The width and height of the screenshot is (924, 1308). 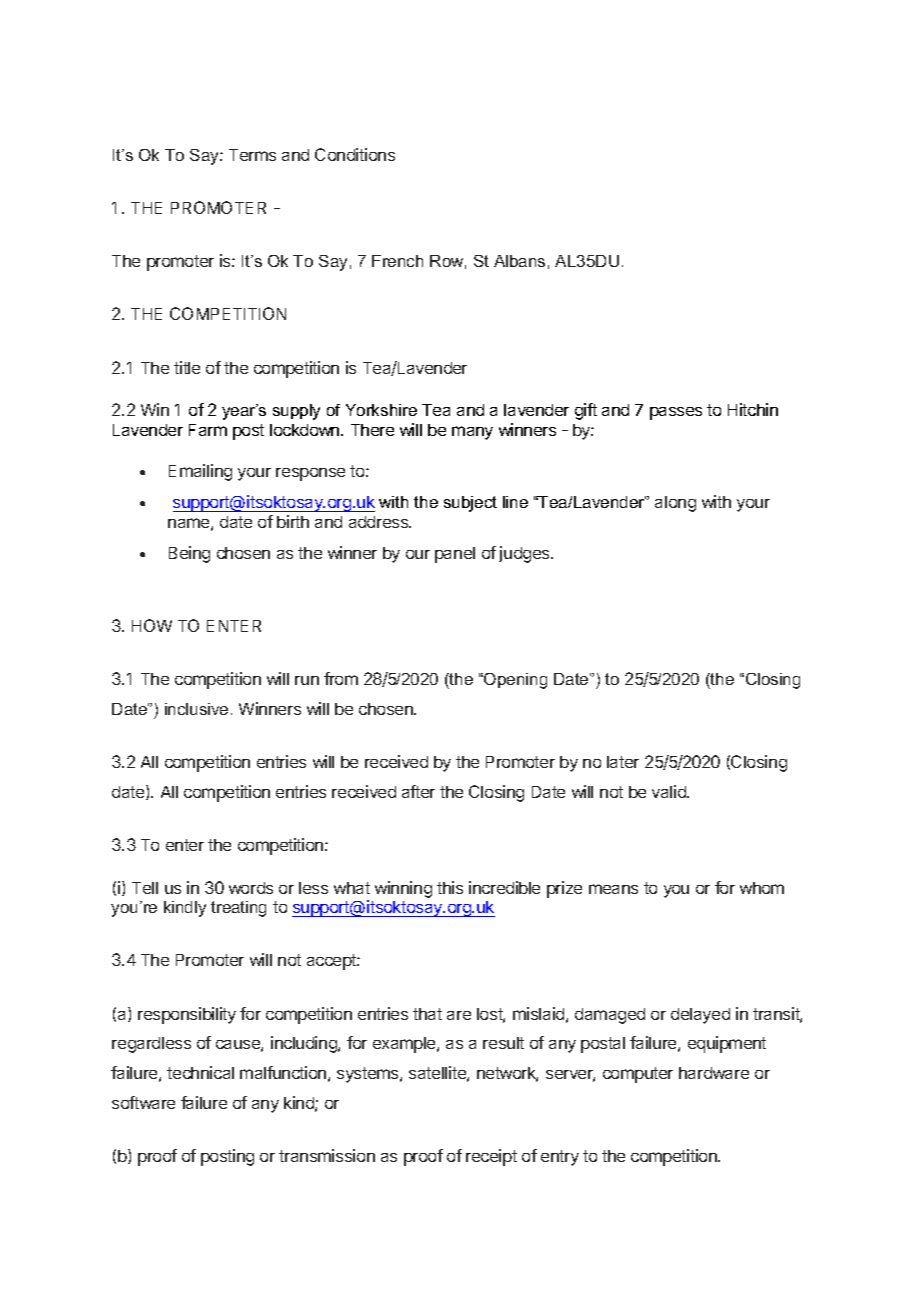 What do you see at coordinates (238, 909) in the screenshot?
I see `treating` at bounding box center [238, 909].
